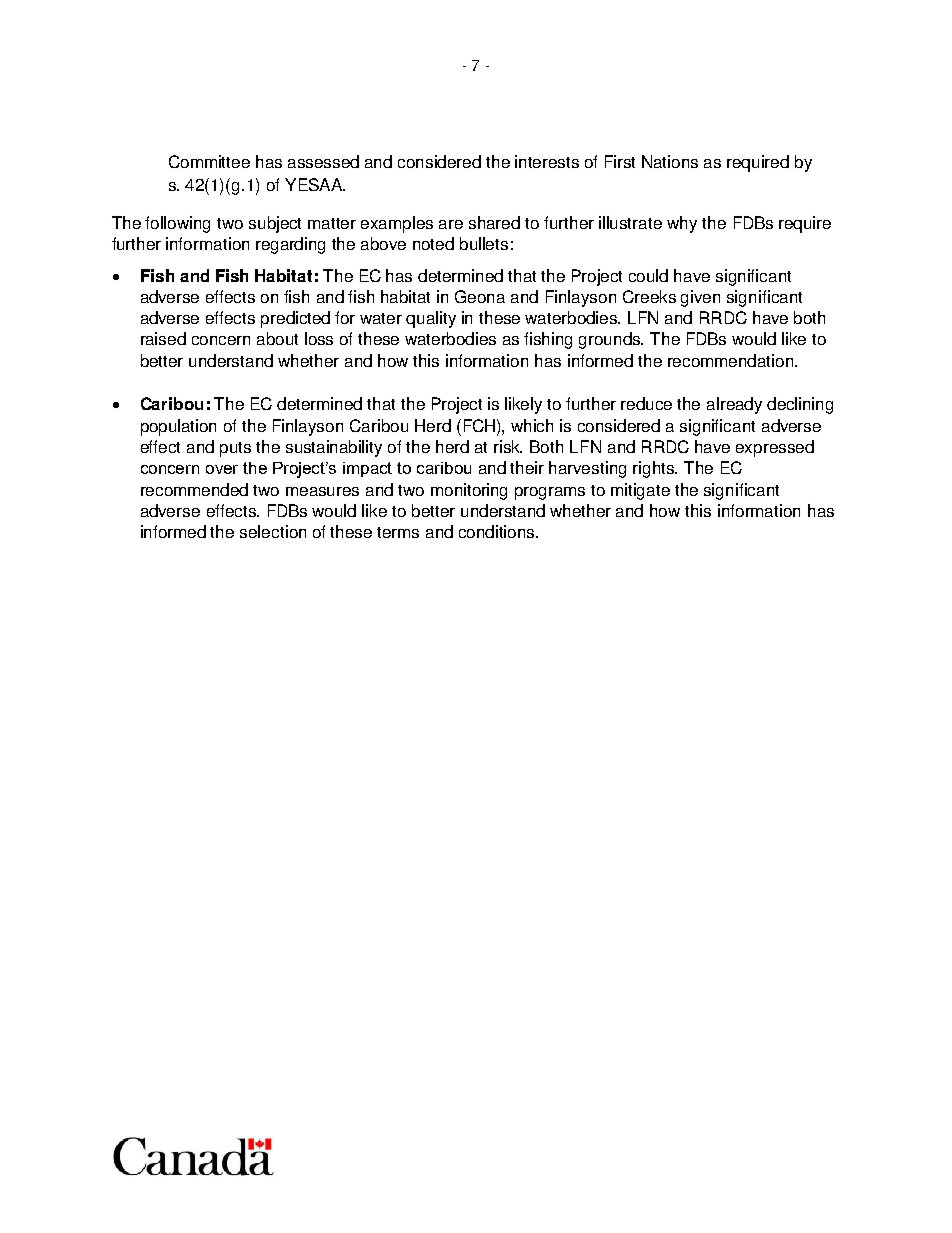  I want to click on interests, so click(547, 161).
